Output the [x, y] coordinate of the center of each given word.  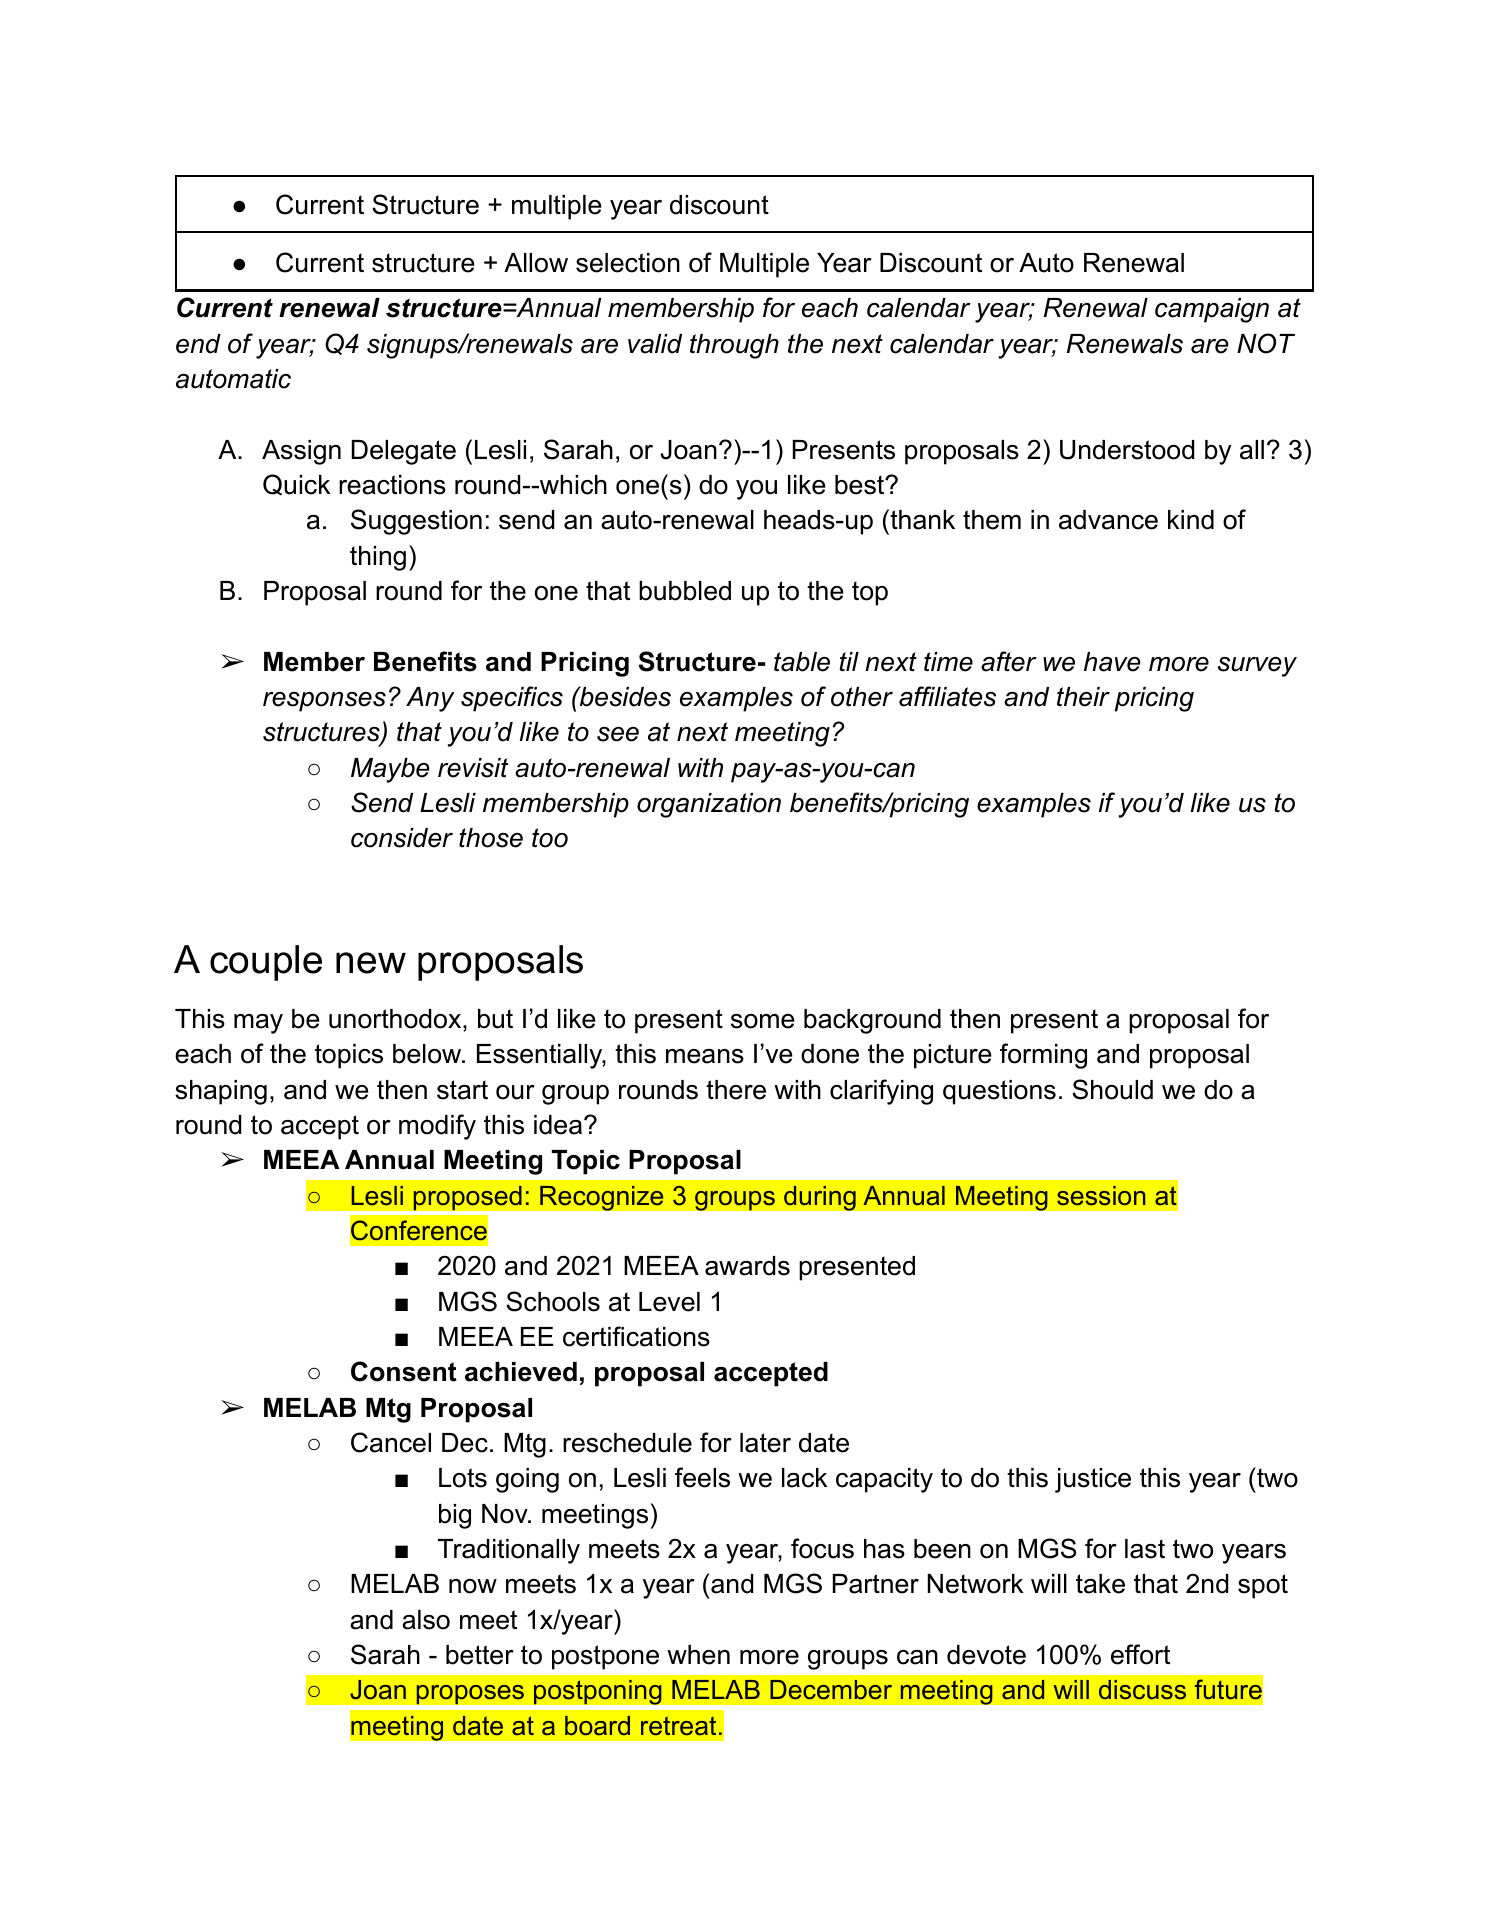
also [426, 1620]
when [698, 1655]
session [1101, 1196]
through [734, 346]
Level [669, 1302]
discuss [1142, 1690]
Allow [536, 263]
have [1112, 662]
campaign [1212, 310]
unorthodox [396, 1019]
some [763, 1021]
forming [1043, 1056]
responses [324, 702]
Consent [404, 1371]
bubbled [685, 591]
